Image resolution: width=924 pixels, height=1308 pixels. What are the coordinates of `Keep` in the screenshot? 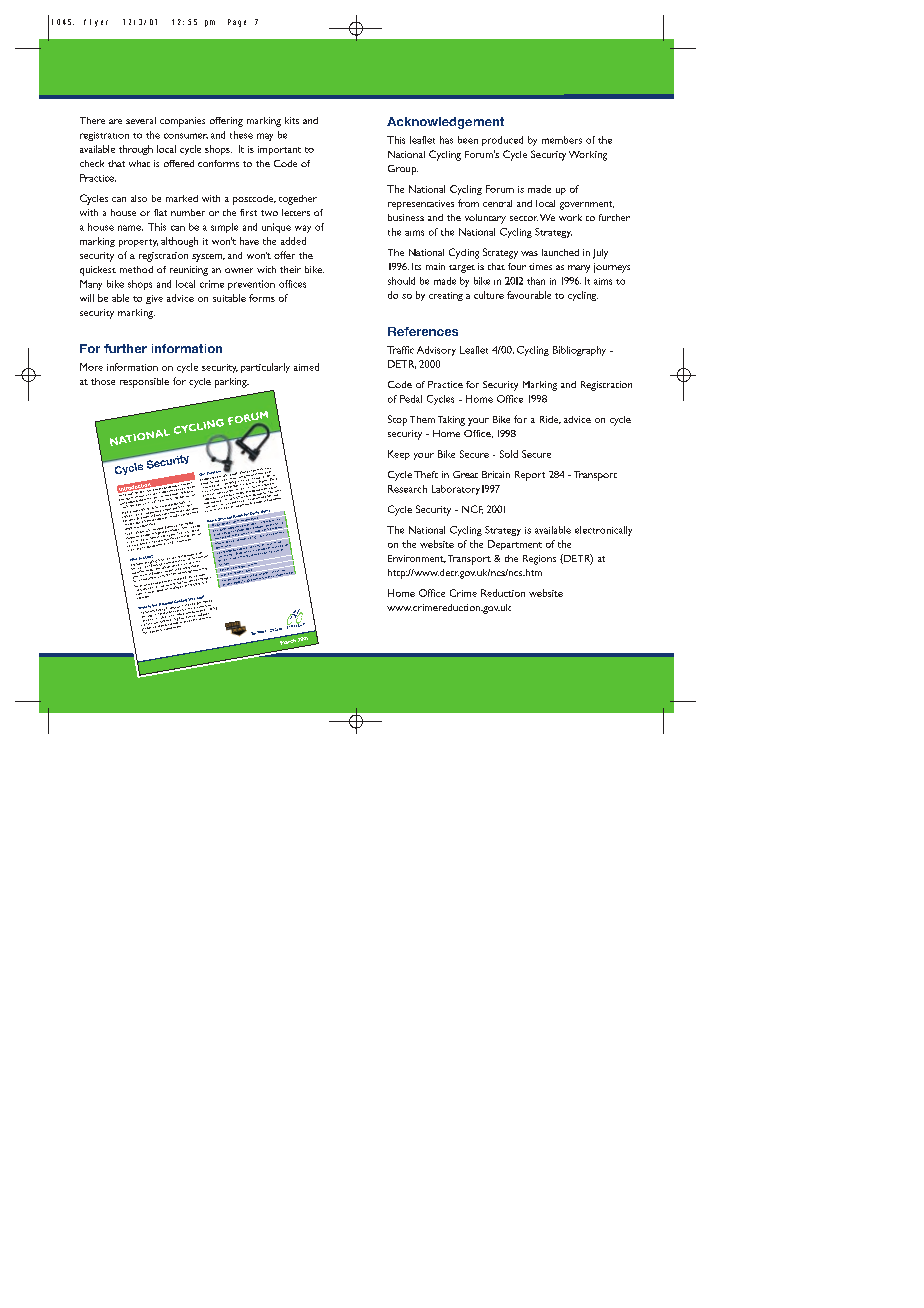 It's located at (399, 455).
